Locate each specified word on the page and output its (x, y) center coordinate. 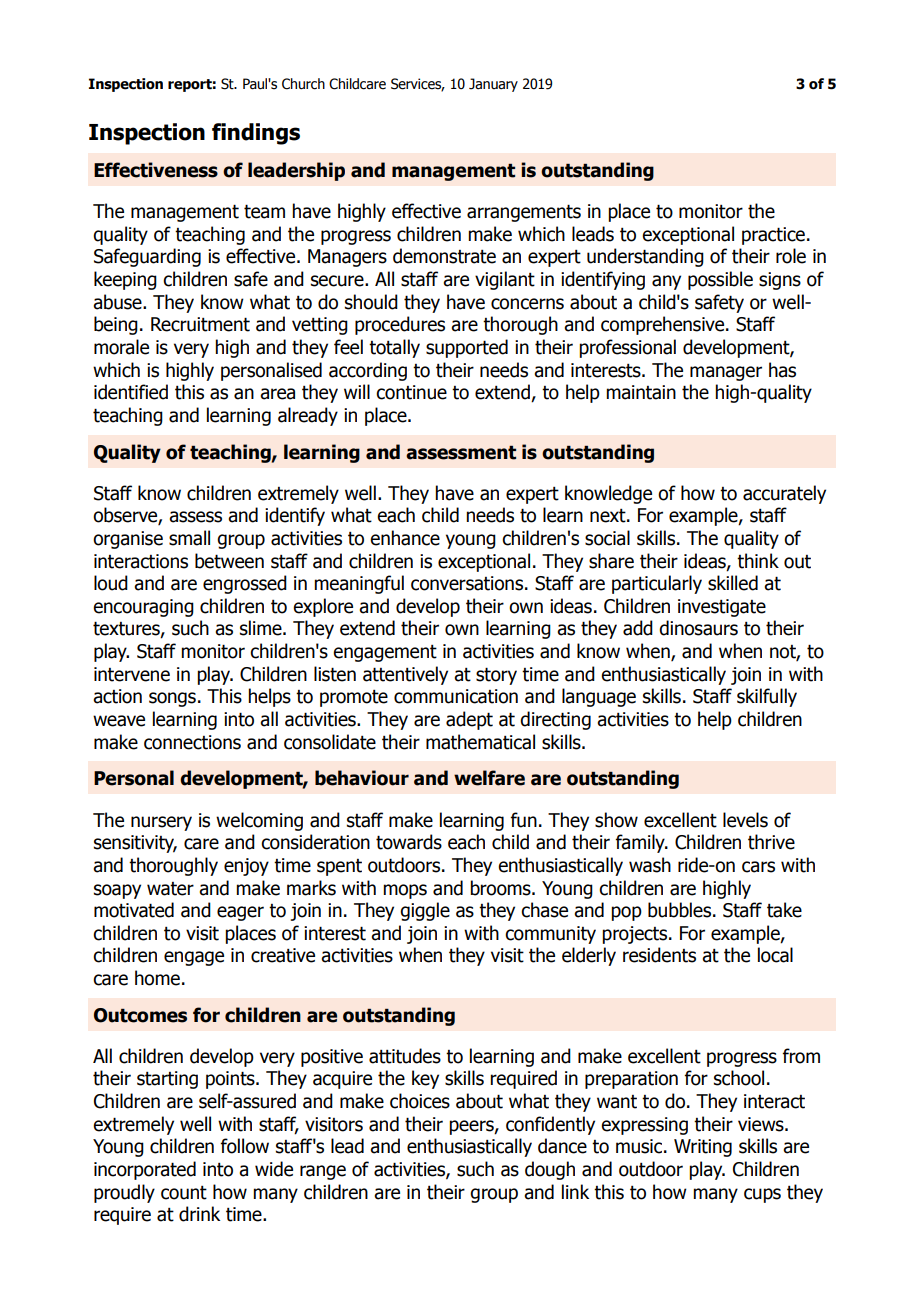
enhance (405, 538)
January (493, 85)
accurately (784, 494)
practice (773, 236)
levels (745, 820)
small (189, 538)
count (184, 1193)
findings (256, 134)
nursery (161, 823)
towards (409, 842)
